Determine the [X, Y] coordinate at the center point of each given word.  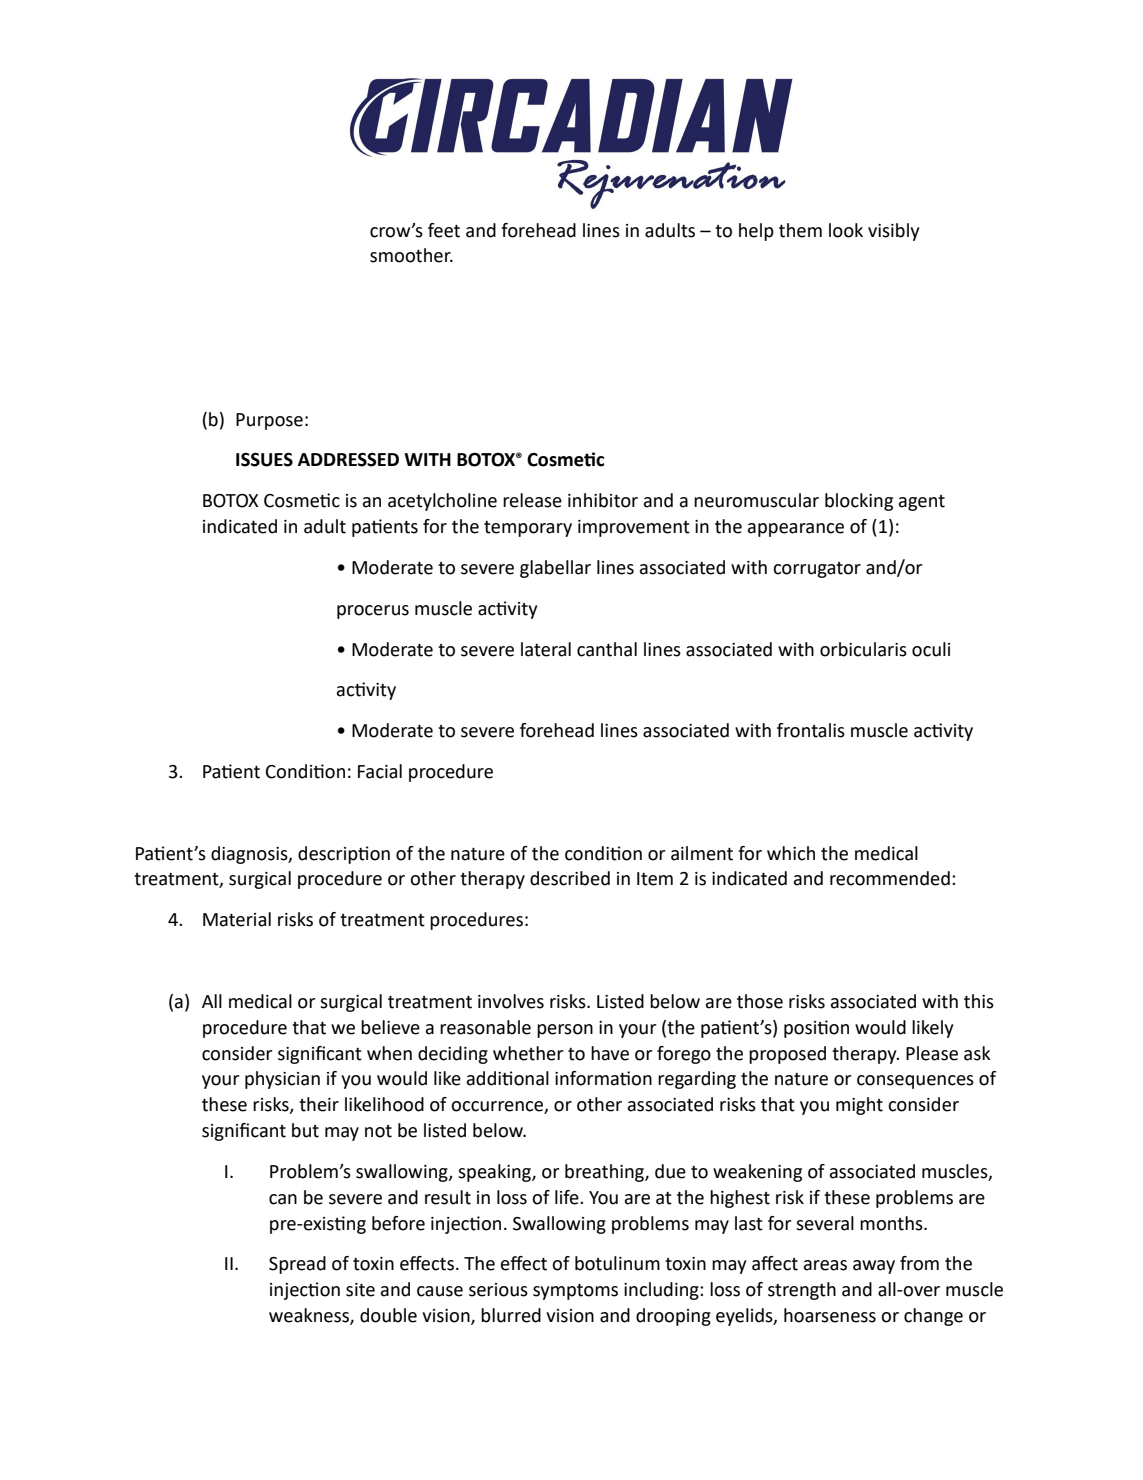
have [610, 1053]
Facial [380, 771]
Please [932, 1053]
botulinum [617, 1263]
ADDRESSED [348, 460]
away [874, 1267]
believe [390, 1027]
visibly [894, 232]
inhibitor [603, 500]
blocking [859, 502]
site [360, 1290]
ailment [702, 853]
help [756, 232]
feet [444, 230]
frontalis [811, 730]
